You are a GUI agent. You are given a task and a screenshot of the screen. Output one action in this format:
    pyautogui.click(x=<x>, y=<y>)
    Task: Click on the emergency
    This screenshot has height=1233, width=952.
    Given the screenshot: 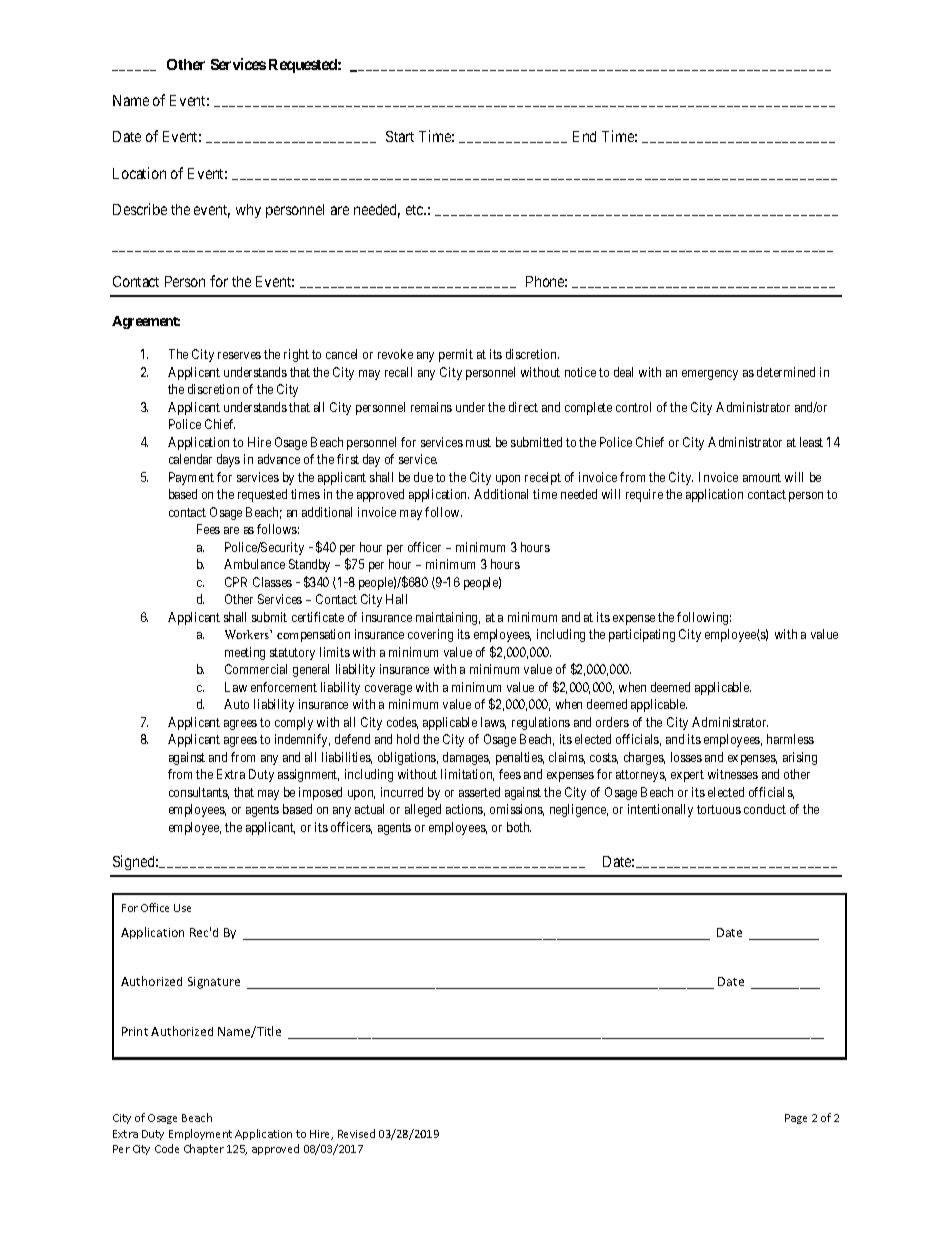 What is the action you would take?
    pyautogui.click(x=710, y=375)
